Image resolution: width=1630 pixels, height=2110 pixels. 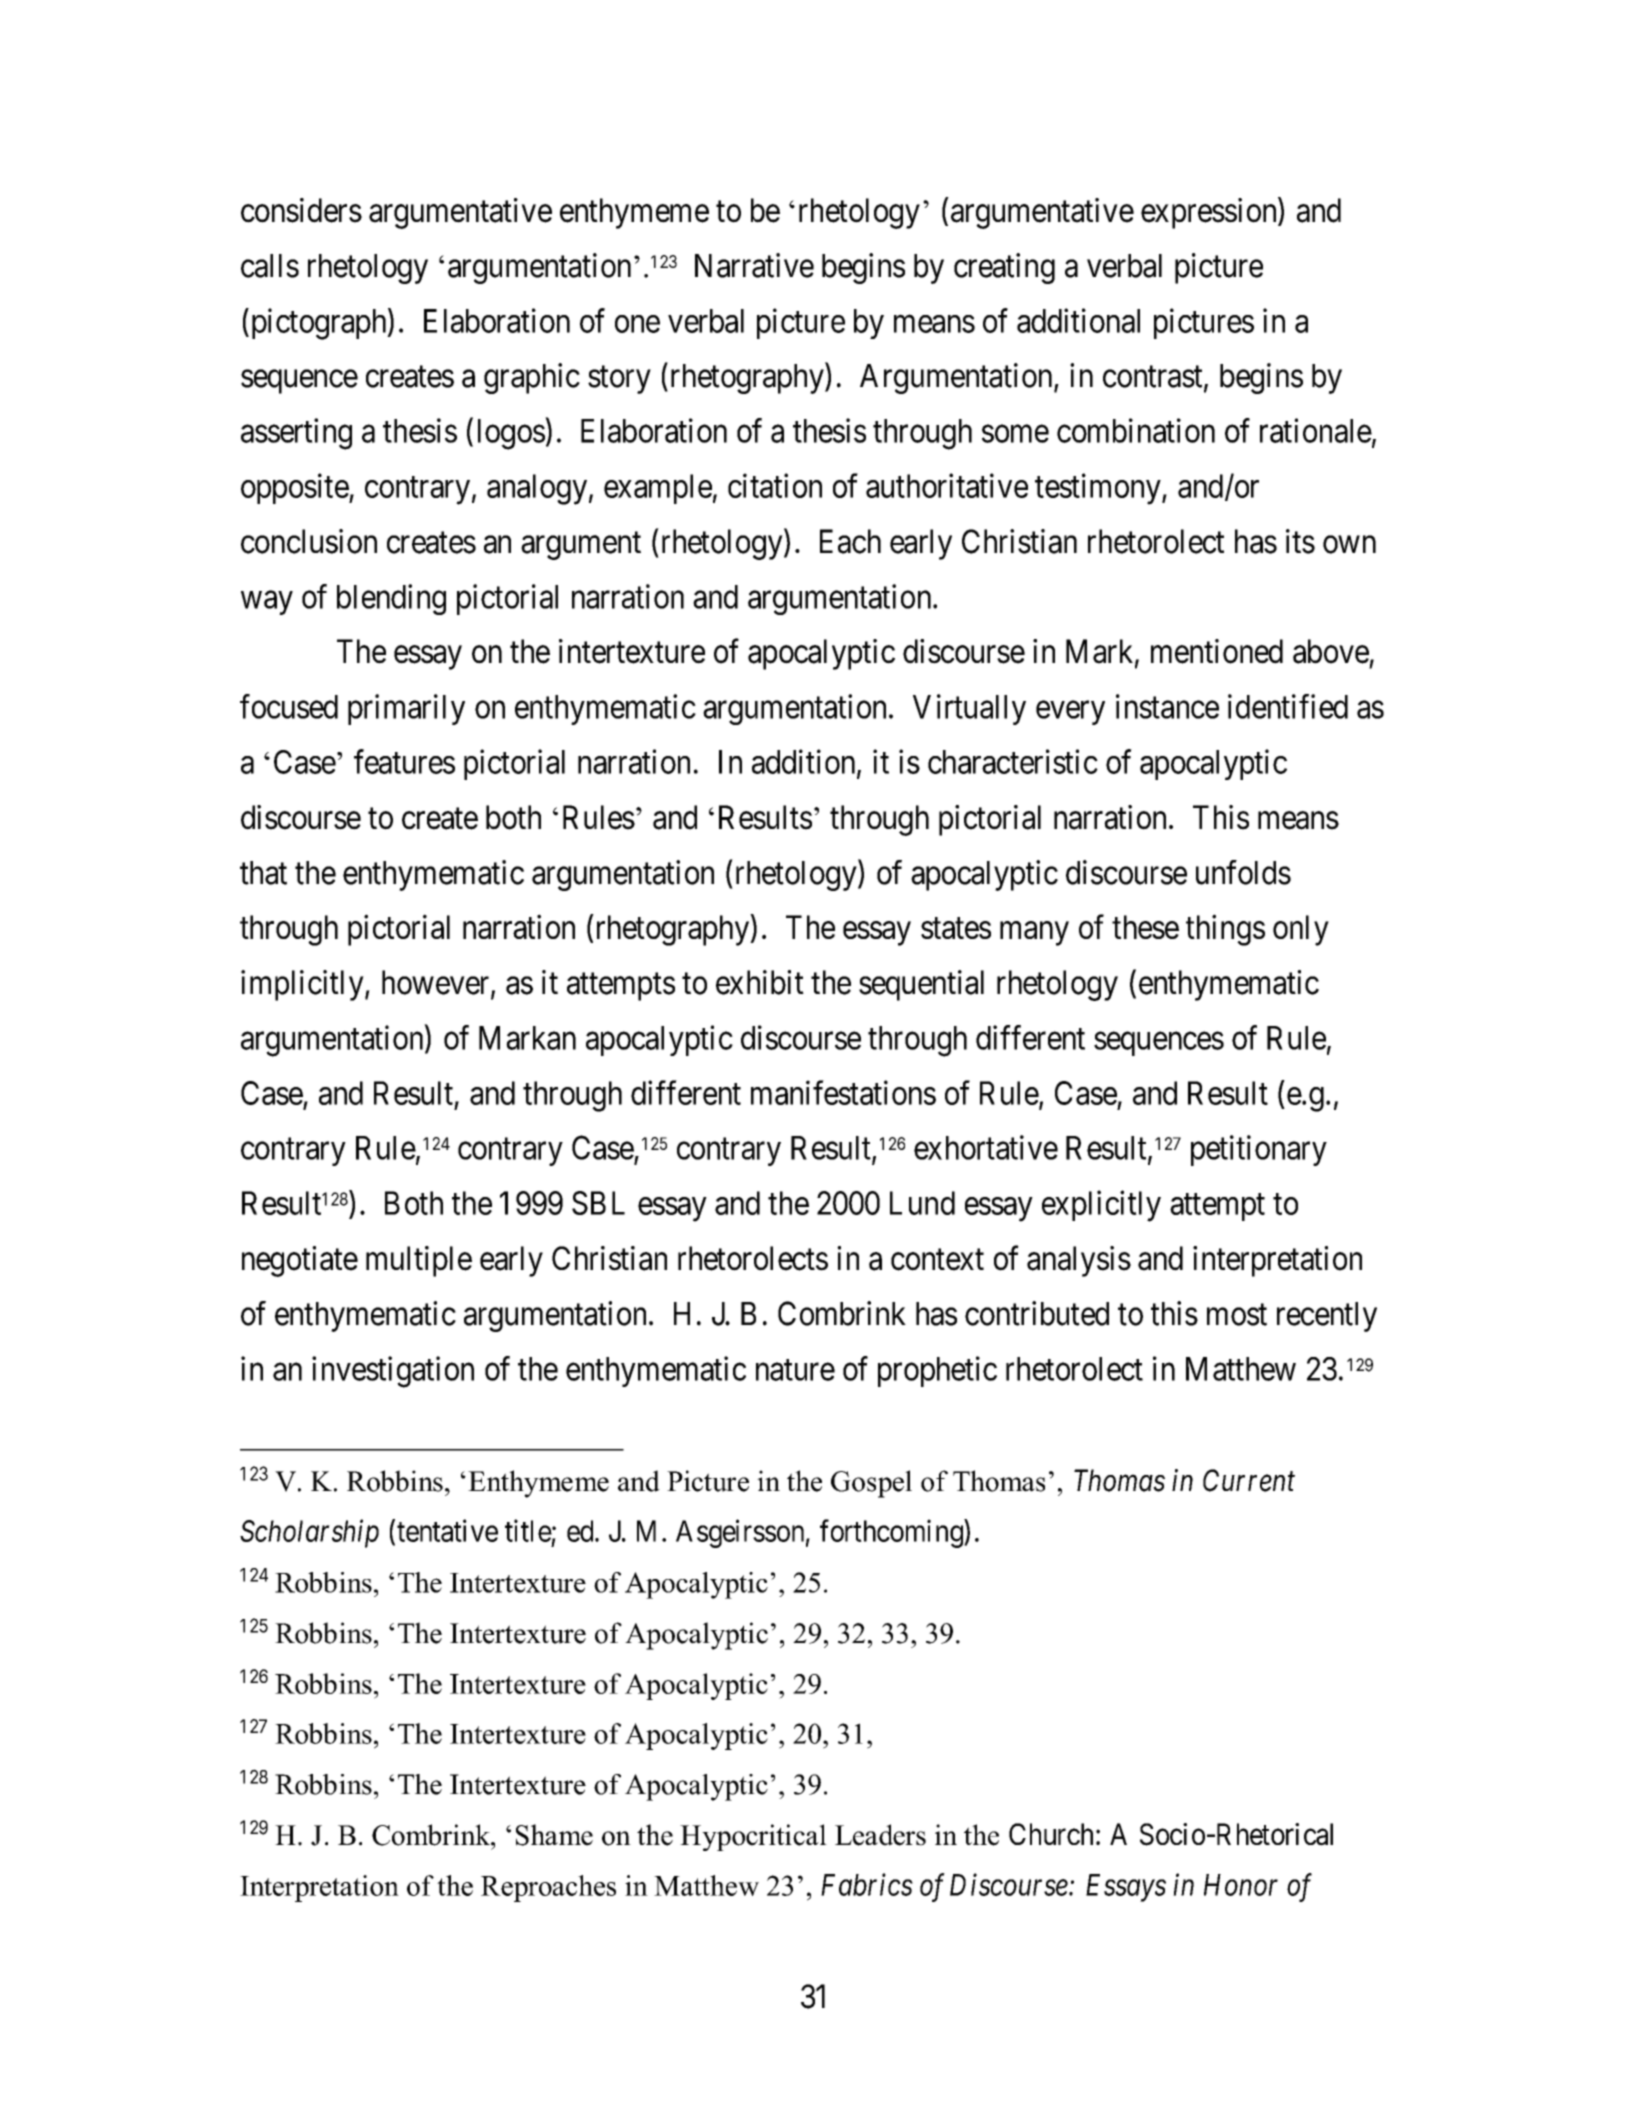 What do you see at coordinates (969, 709) in the image?
I see `Virtually` at bounding box center [969, 709].
